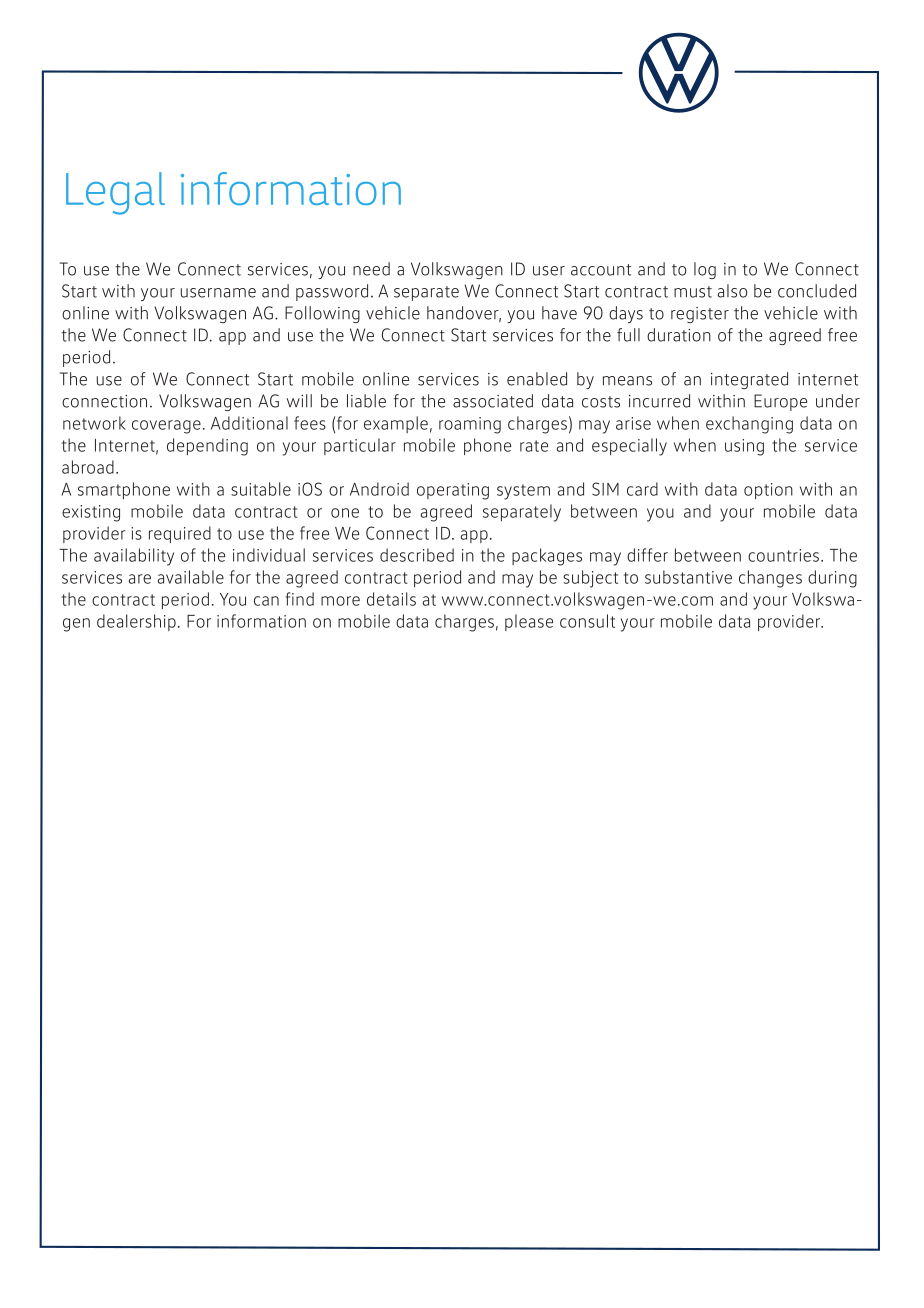 The image size is (924, 1308). I want to click on need, so click(371, 269).
